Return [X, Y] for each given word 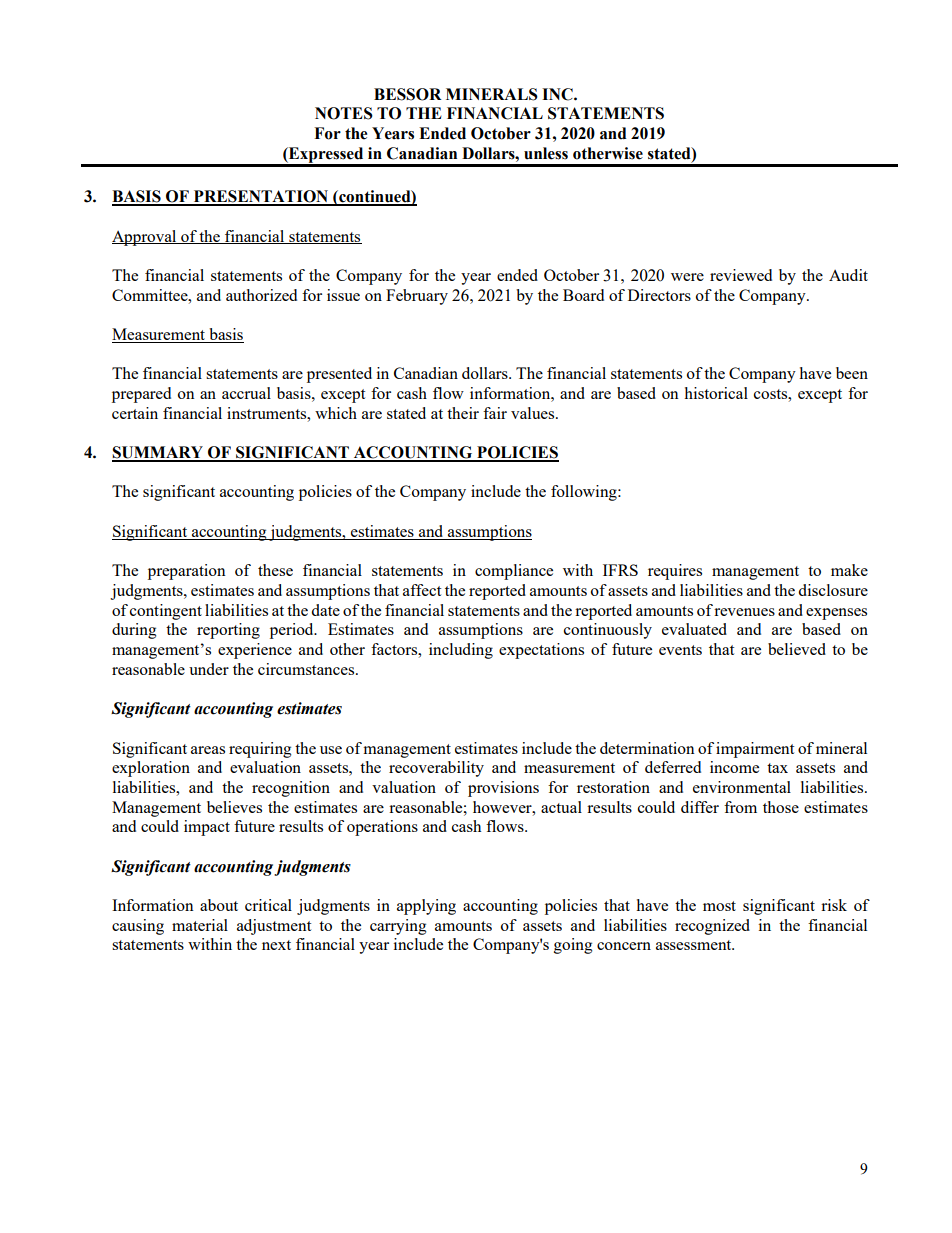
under [209, 669]
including [461, 651]
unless [546, 153]
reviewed [741, 275]
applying [426, 907]
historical [716, 393]
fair [495, 413]
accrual [246, 393]
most [719, 906]
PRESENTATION [261, 197]
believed [797, 649]
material [200, 925]
